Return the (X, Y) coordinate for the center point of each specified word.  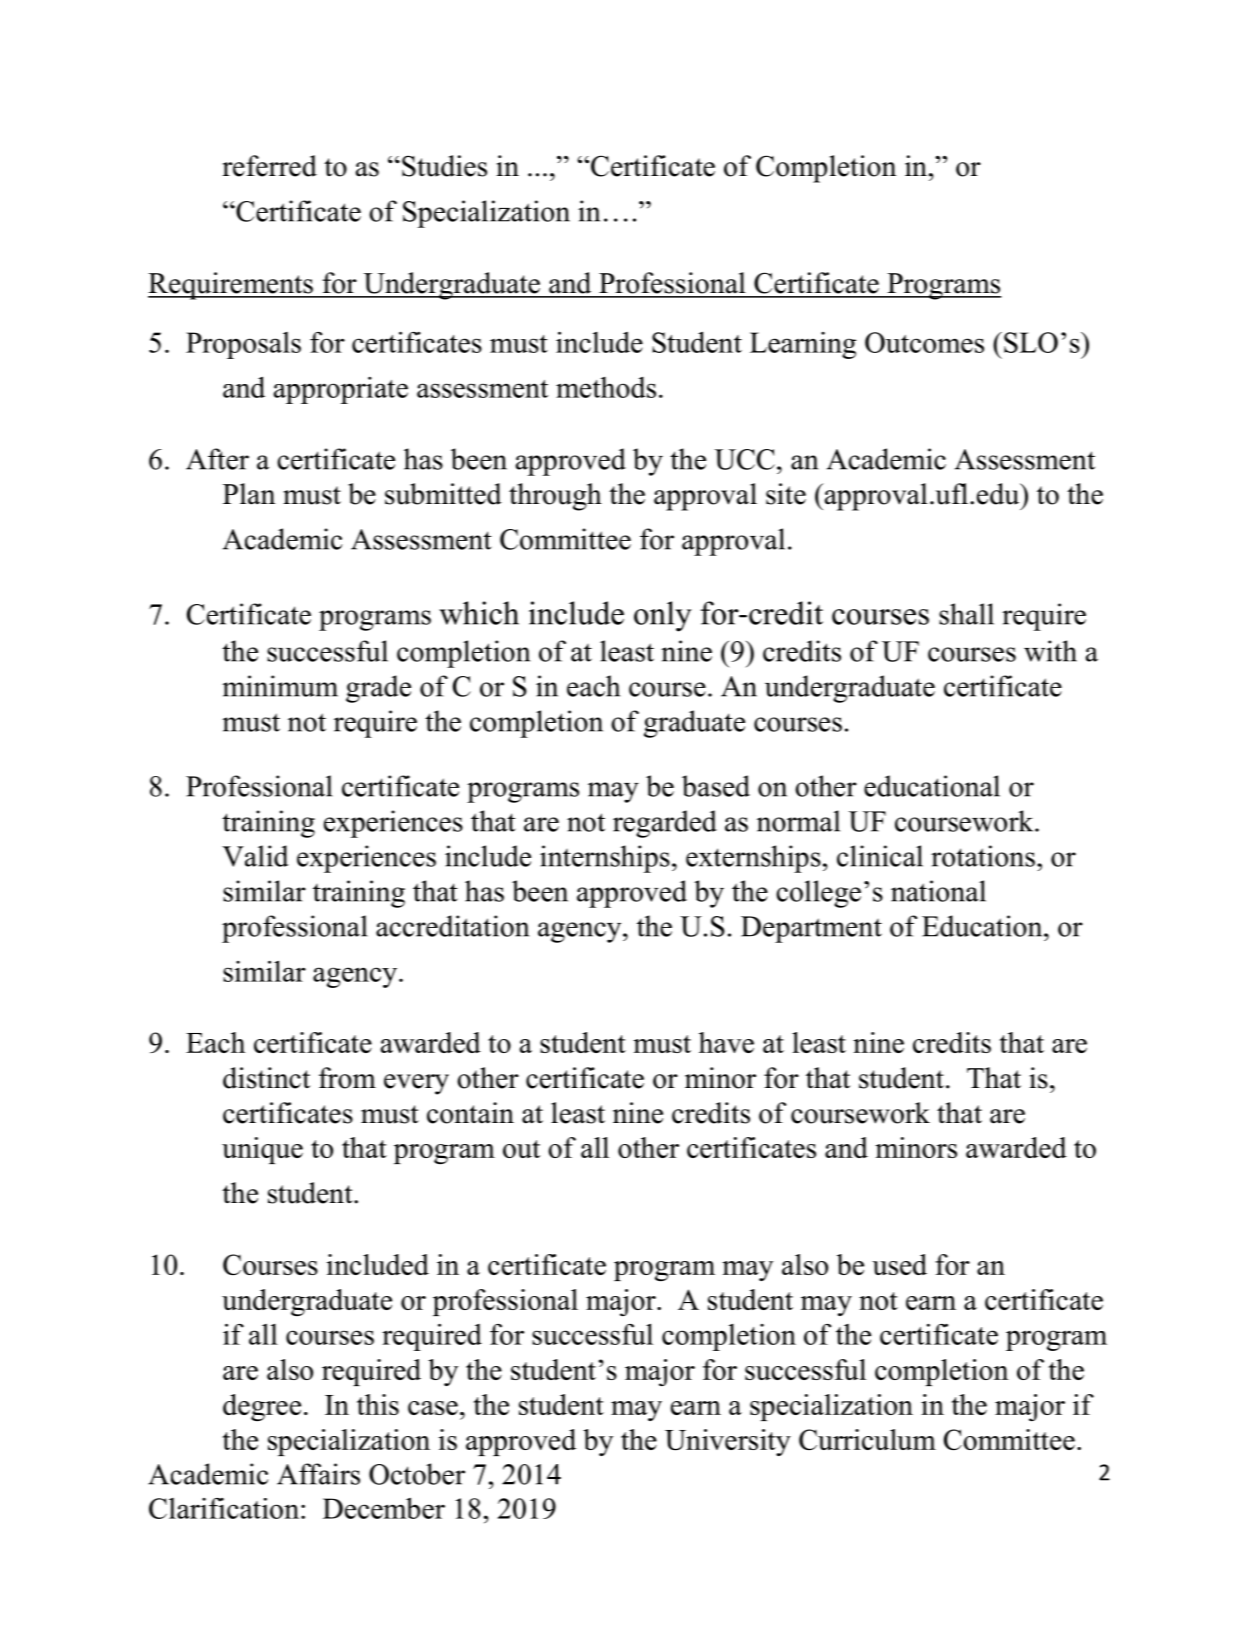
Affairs (318, 1474)
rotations (983, 856)
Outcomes (924, 342)
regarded (665, 824)
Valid (255, 856)
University (728, 1442)
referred (269, 166)
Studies (444, 166)
